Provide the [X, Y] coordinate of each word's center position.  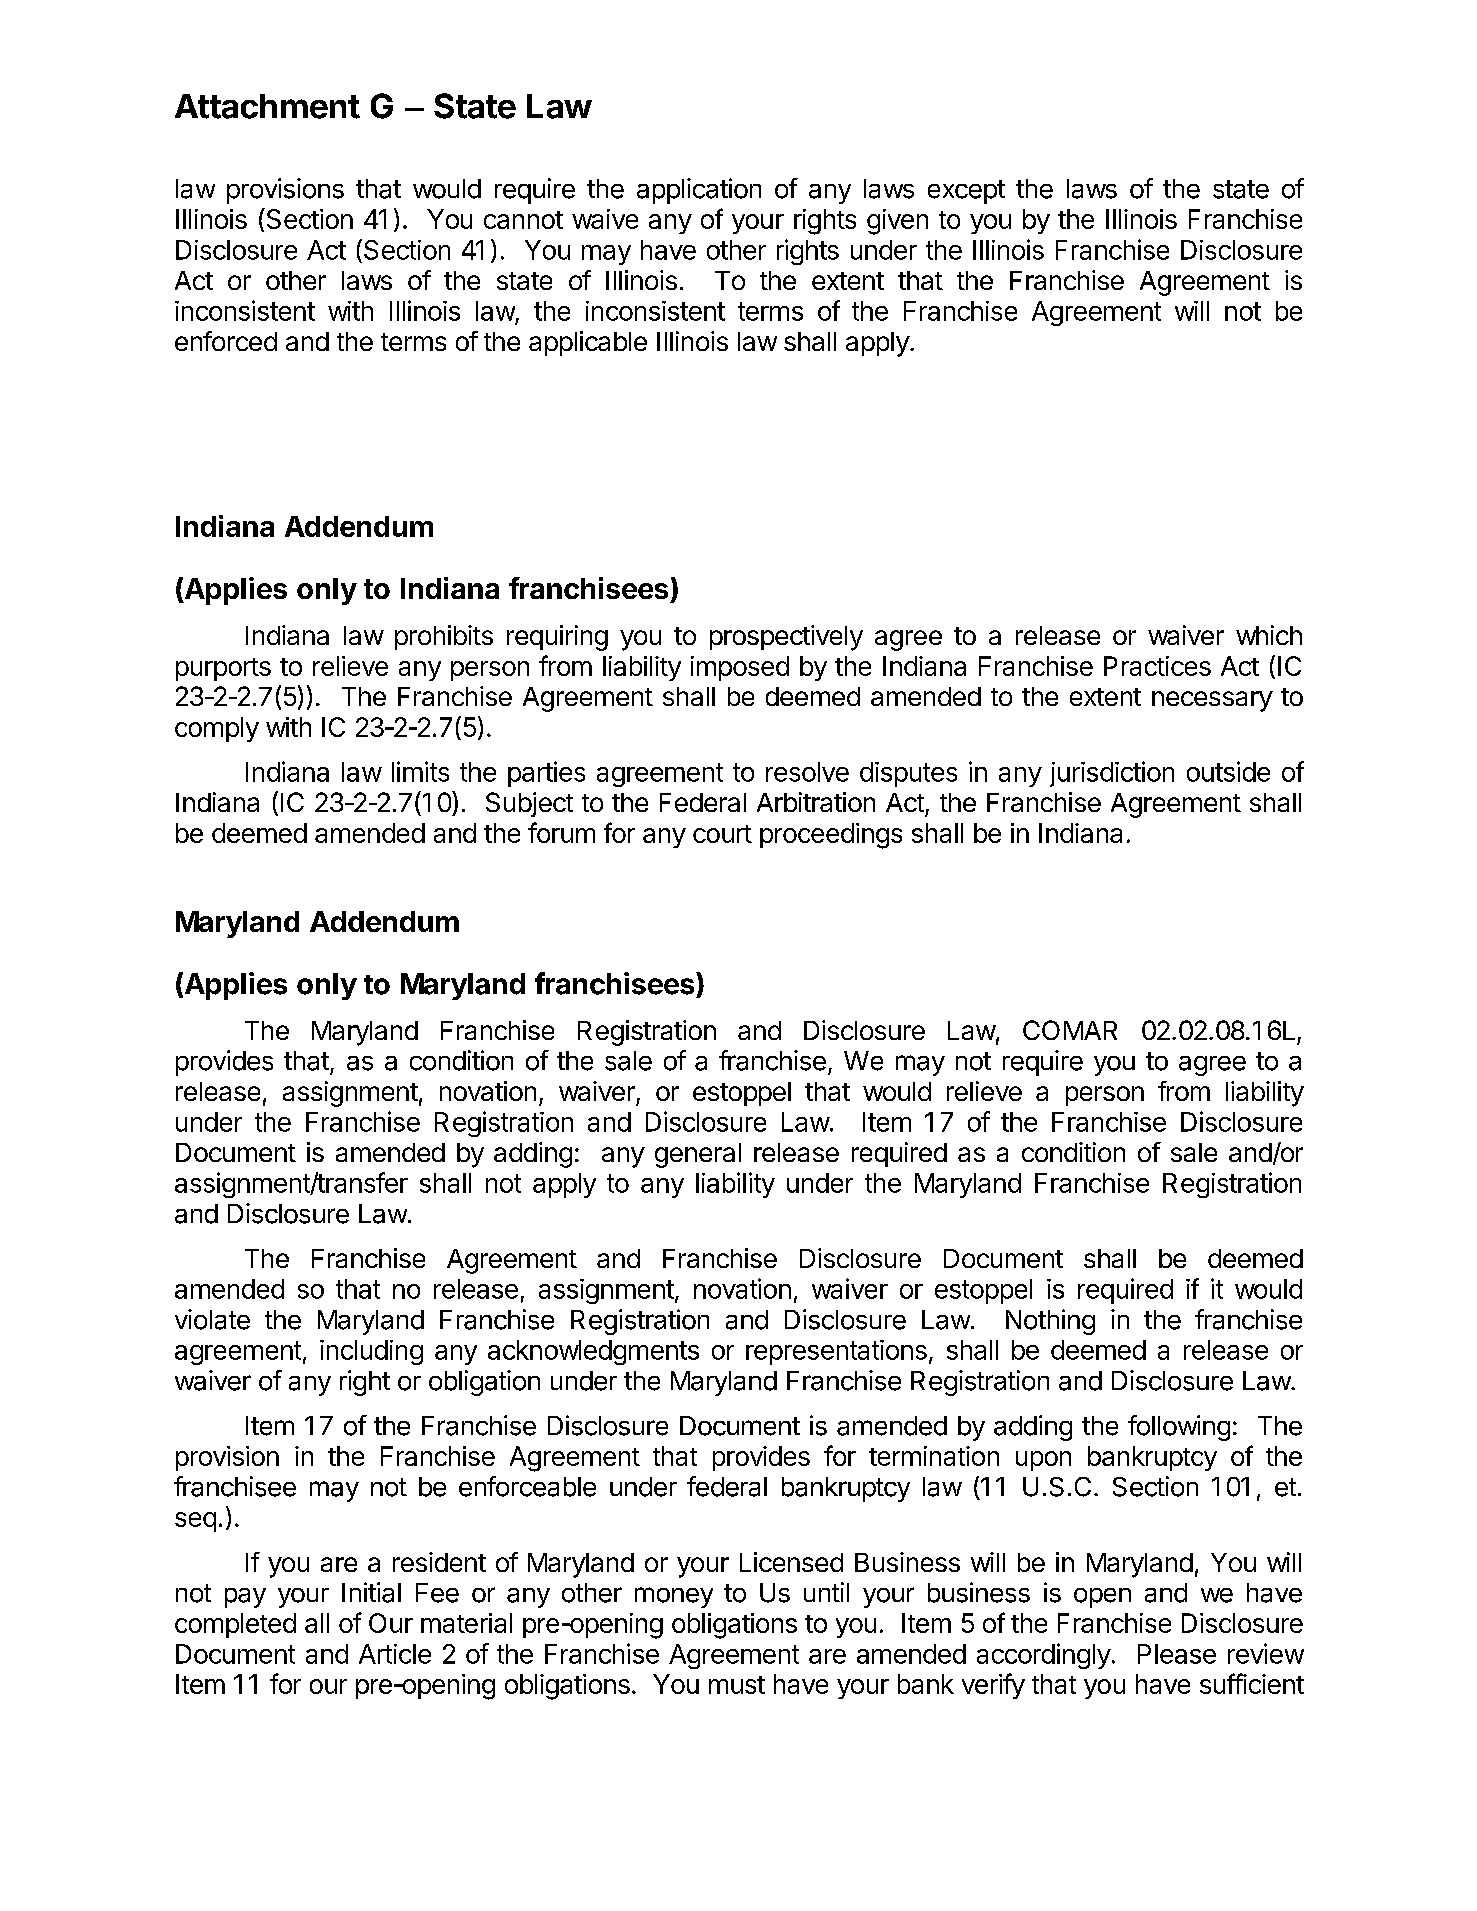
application [699, 191]
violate [212, 1319]
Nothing [1050, 1322]
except [966, 192]
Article [395, 1654]
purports [223, 669]
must [737, 1685]
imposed [740, 668]
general [698, 1155]
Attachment [267, 106]
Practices [1157, 666]
